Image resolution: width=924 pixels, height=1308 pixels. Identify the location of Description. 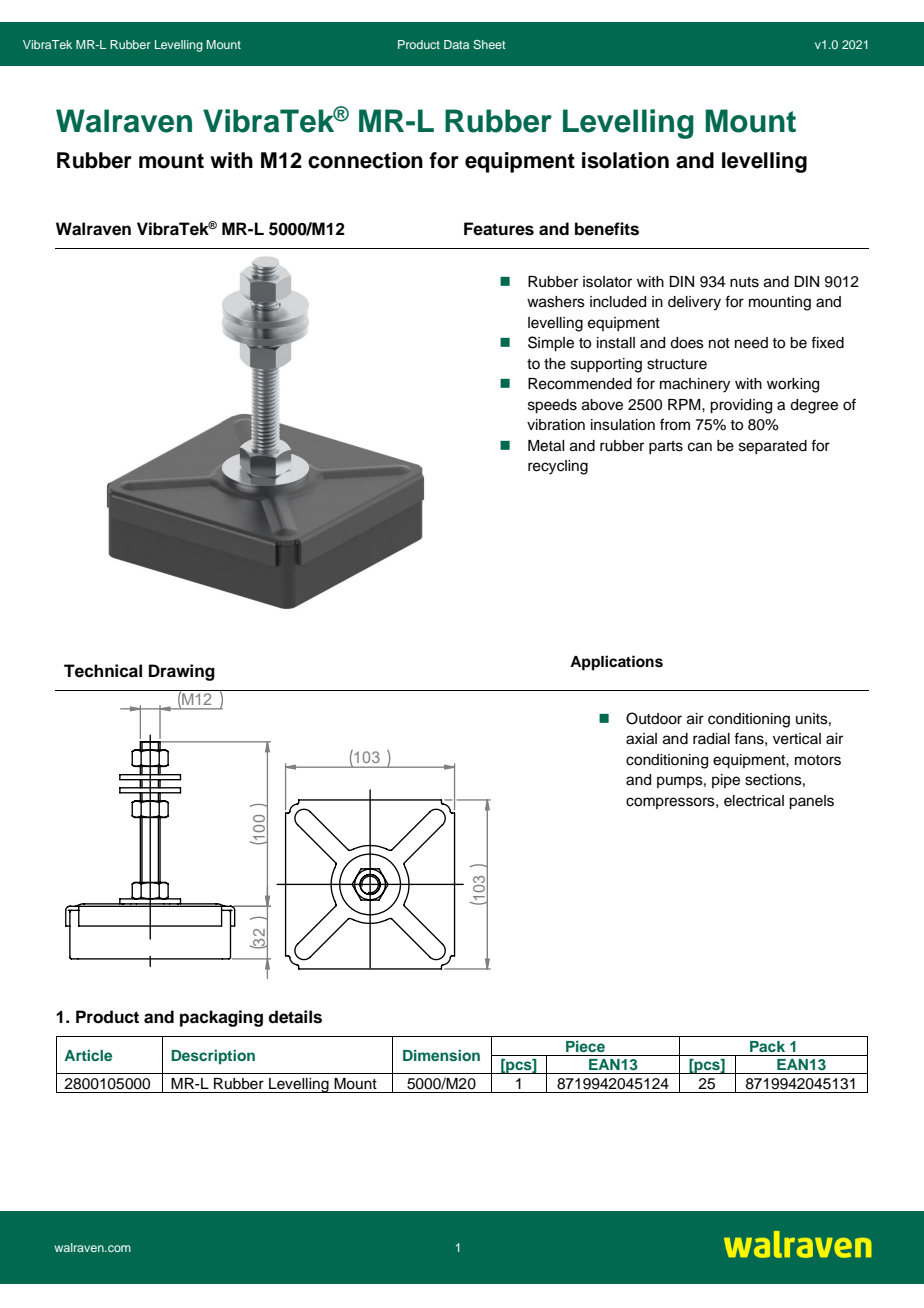
(213, 1057).
